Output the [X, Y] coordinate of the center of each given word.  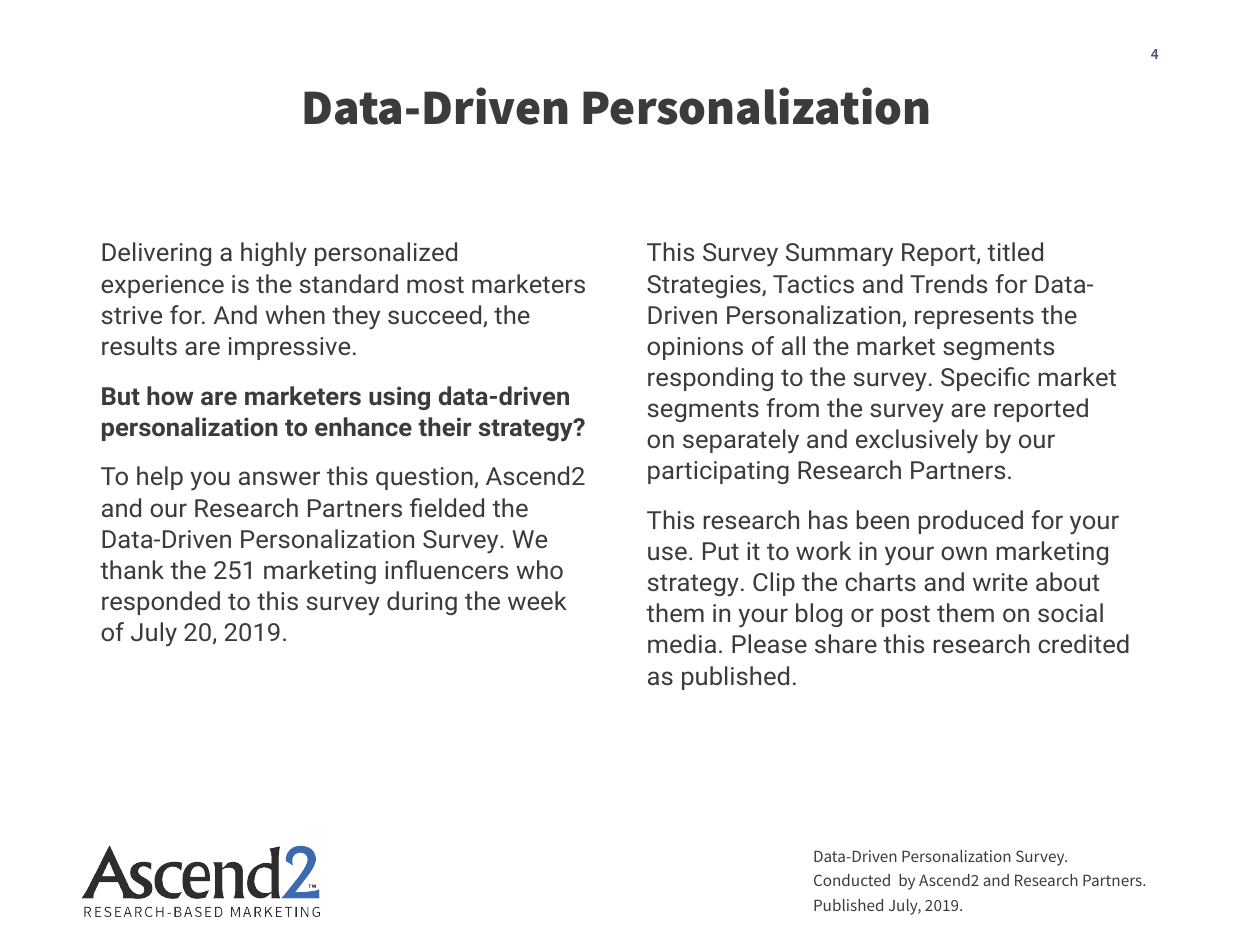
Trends [948, 283]
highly [274, 254]
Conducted [852, 880]
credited [1083, 643]
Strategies [705, 286]
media [682, 643]
